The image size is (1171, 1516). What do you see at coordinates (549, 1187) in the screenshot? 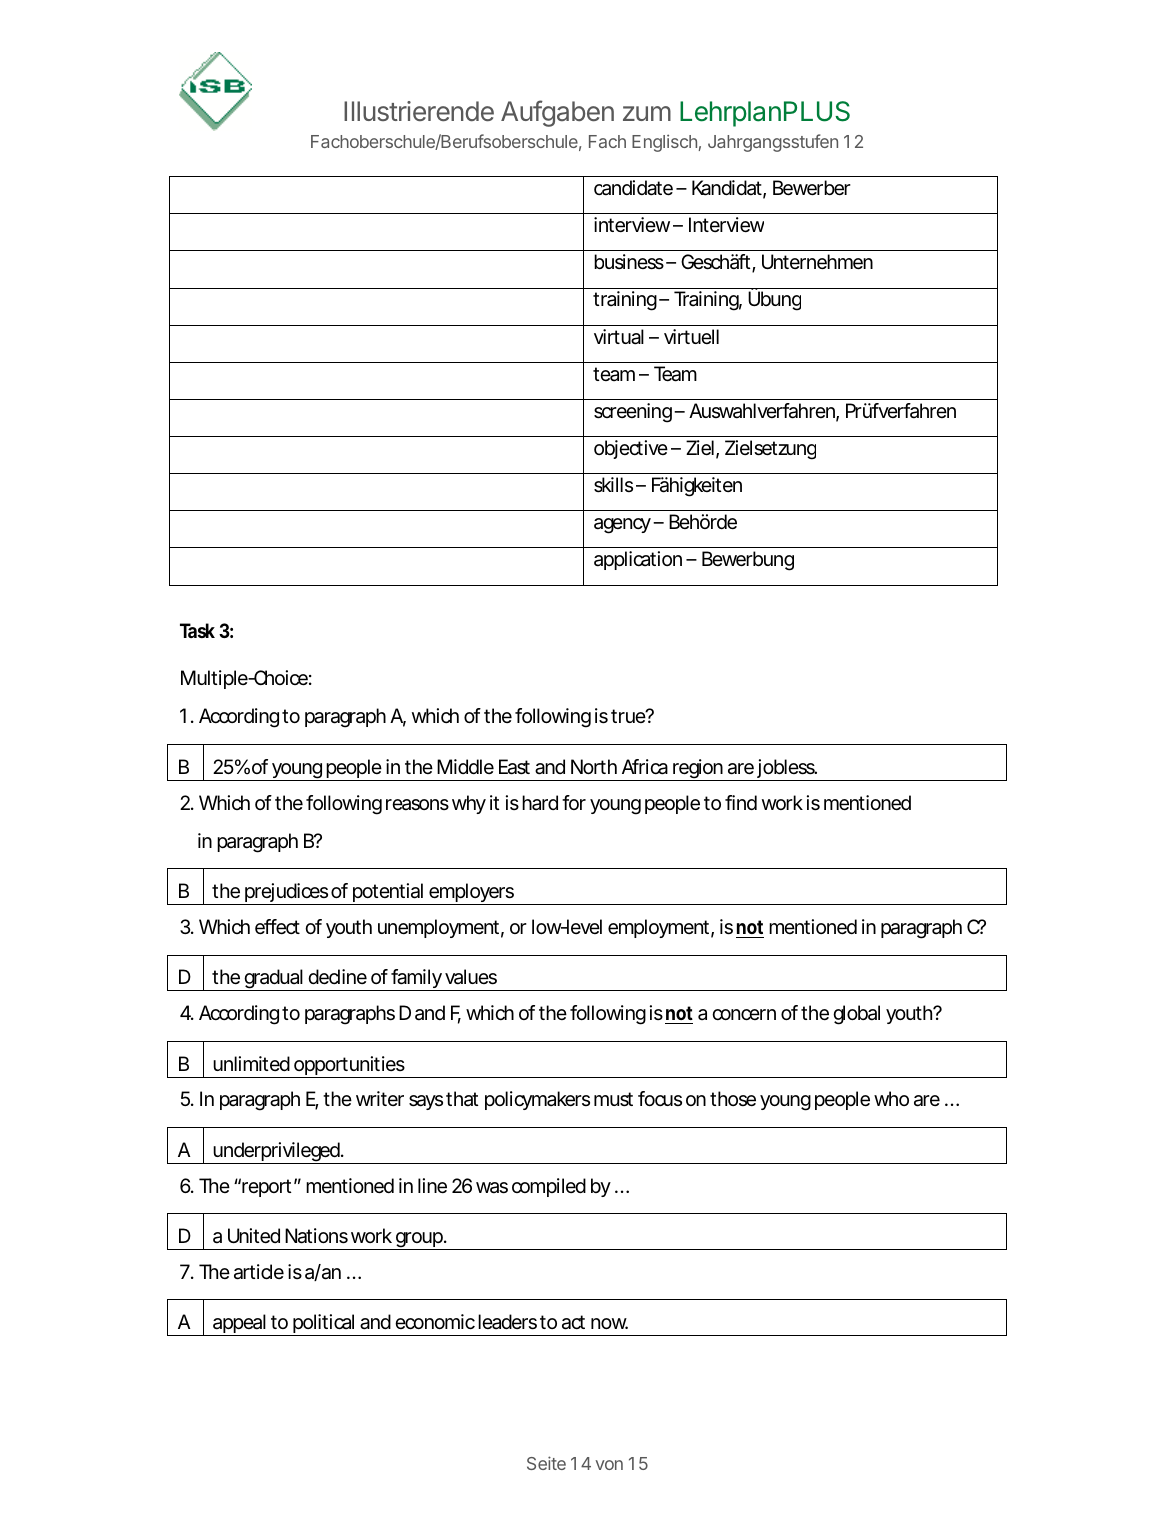
I see `compiled` at bounding box center [549, 1187].
